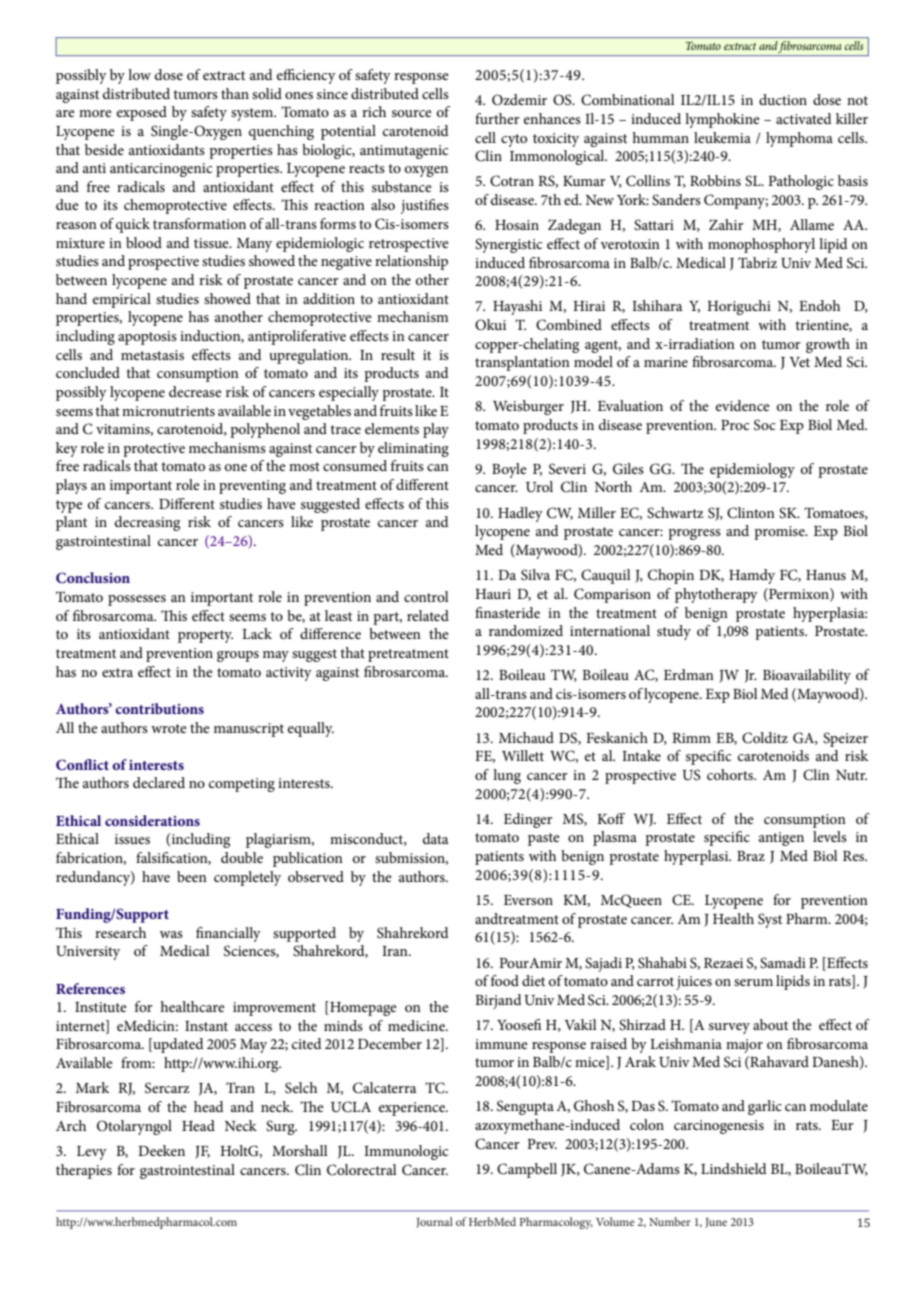  Describe the element at coordinates (807, 676) in the screenshot. I see `Bioavailability` at that location.
